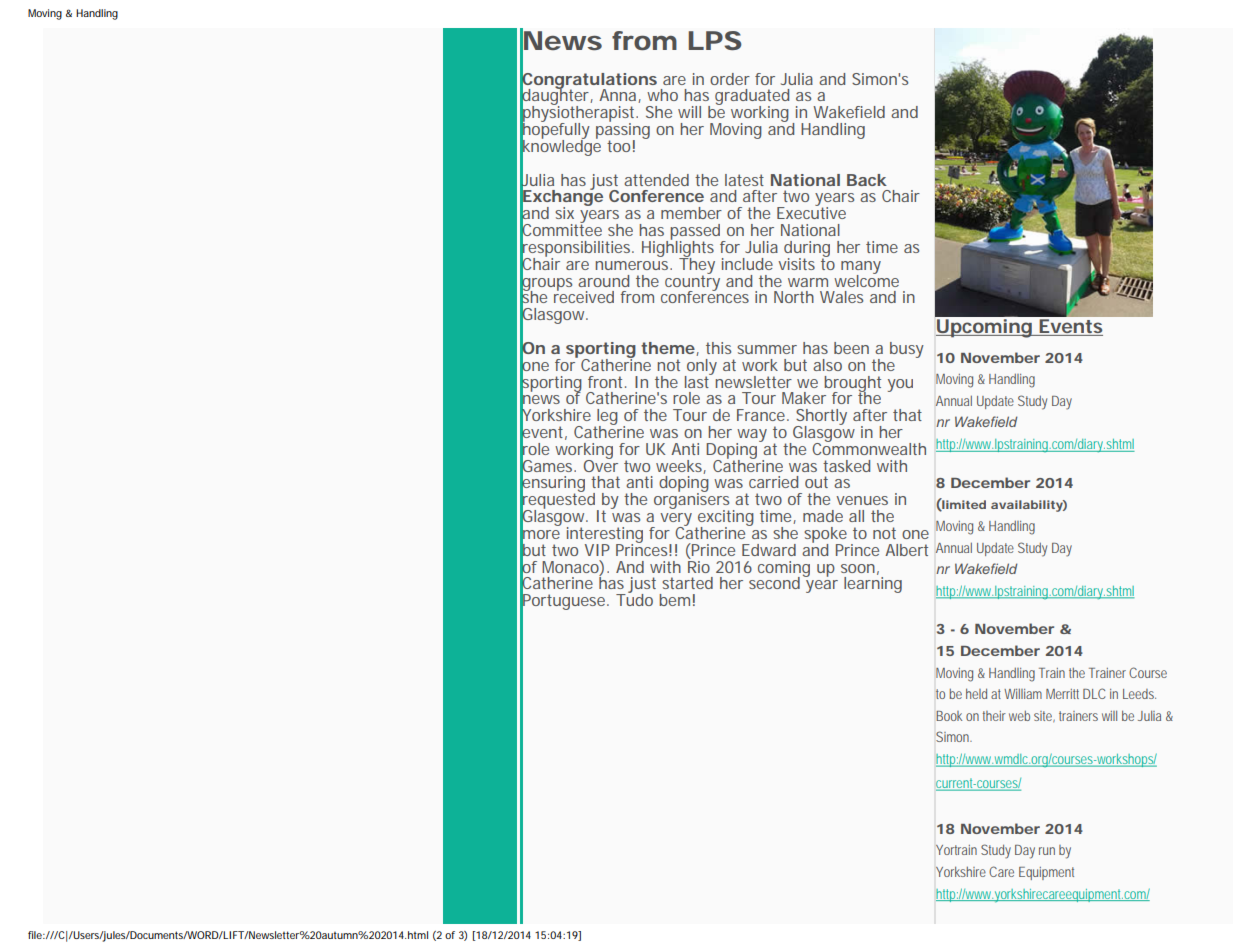  I want to click on theme, so click(669, 349).
